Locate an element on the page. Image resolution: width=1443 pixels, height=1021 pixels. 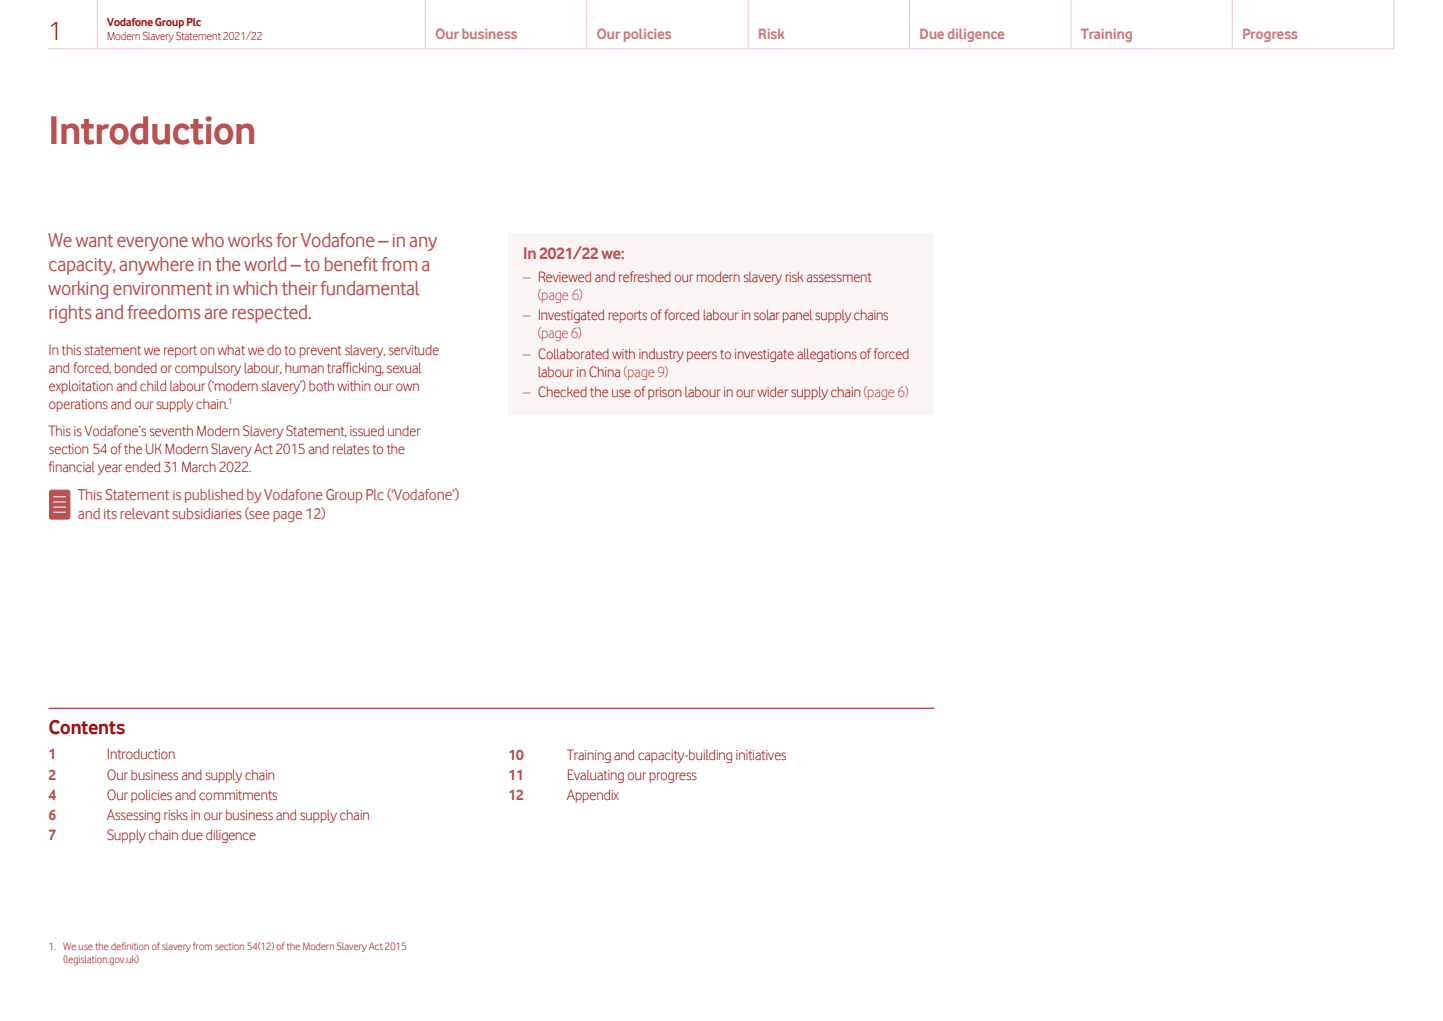
subsidiaries is located at coordinates (207, 513).
